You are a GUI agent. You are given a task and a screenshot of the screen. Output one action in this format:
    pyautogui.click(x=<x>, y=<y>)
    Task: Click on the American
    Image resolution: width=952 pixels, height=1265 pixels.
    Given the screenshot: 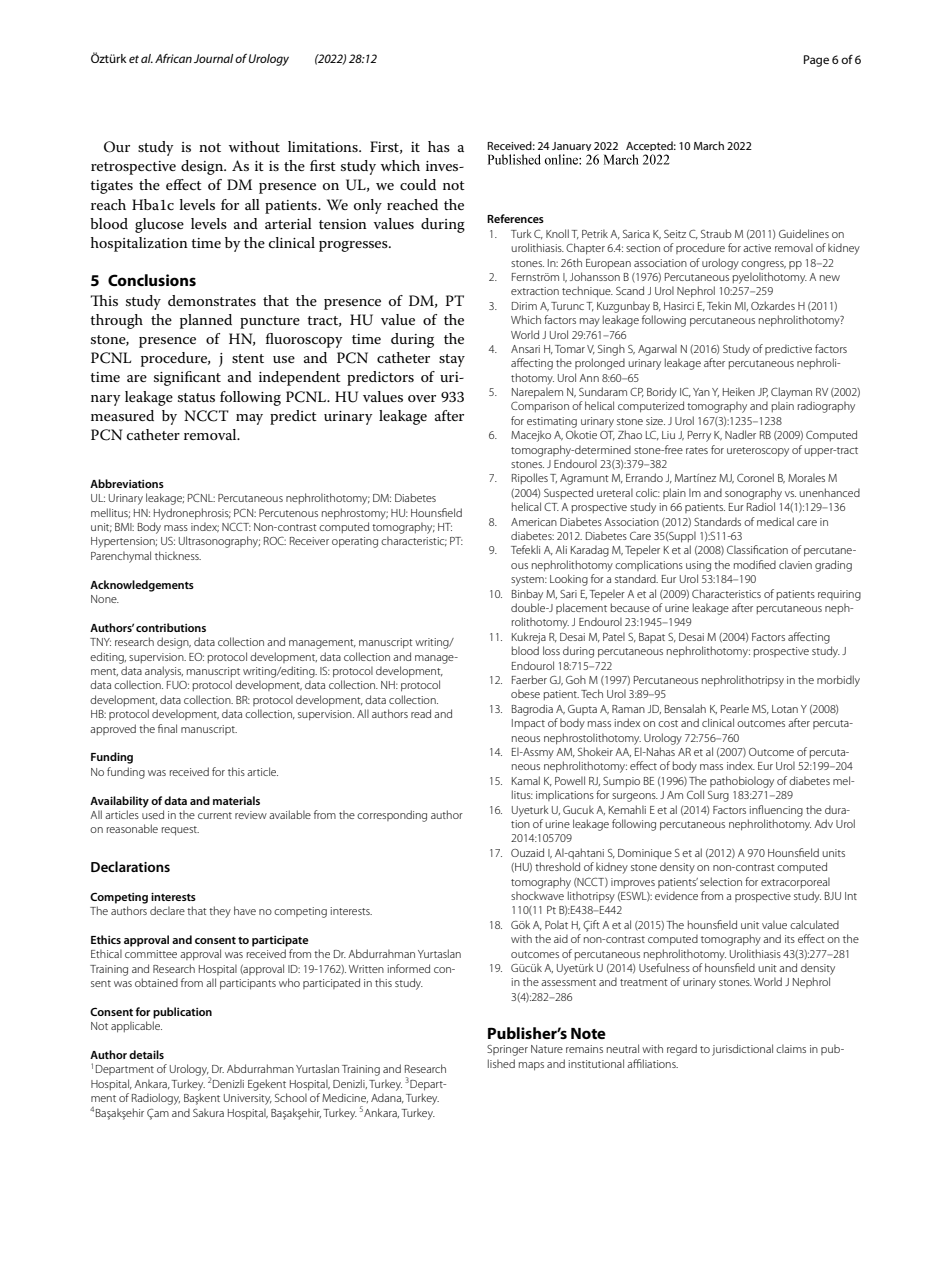 What is the action you would take?
    pyautogui.click(x=534, y=522)
